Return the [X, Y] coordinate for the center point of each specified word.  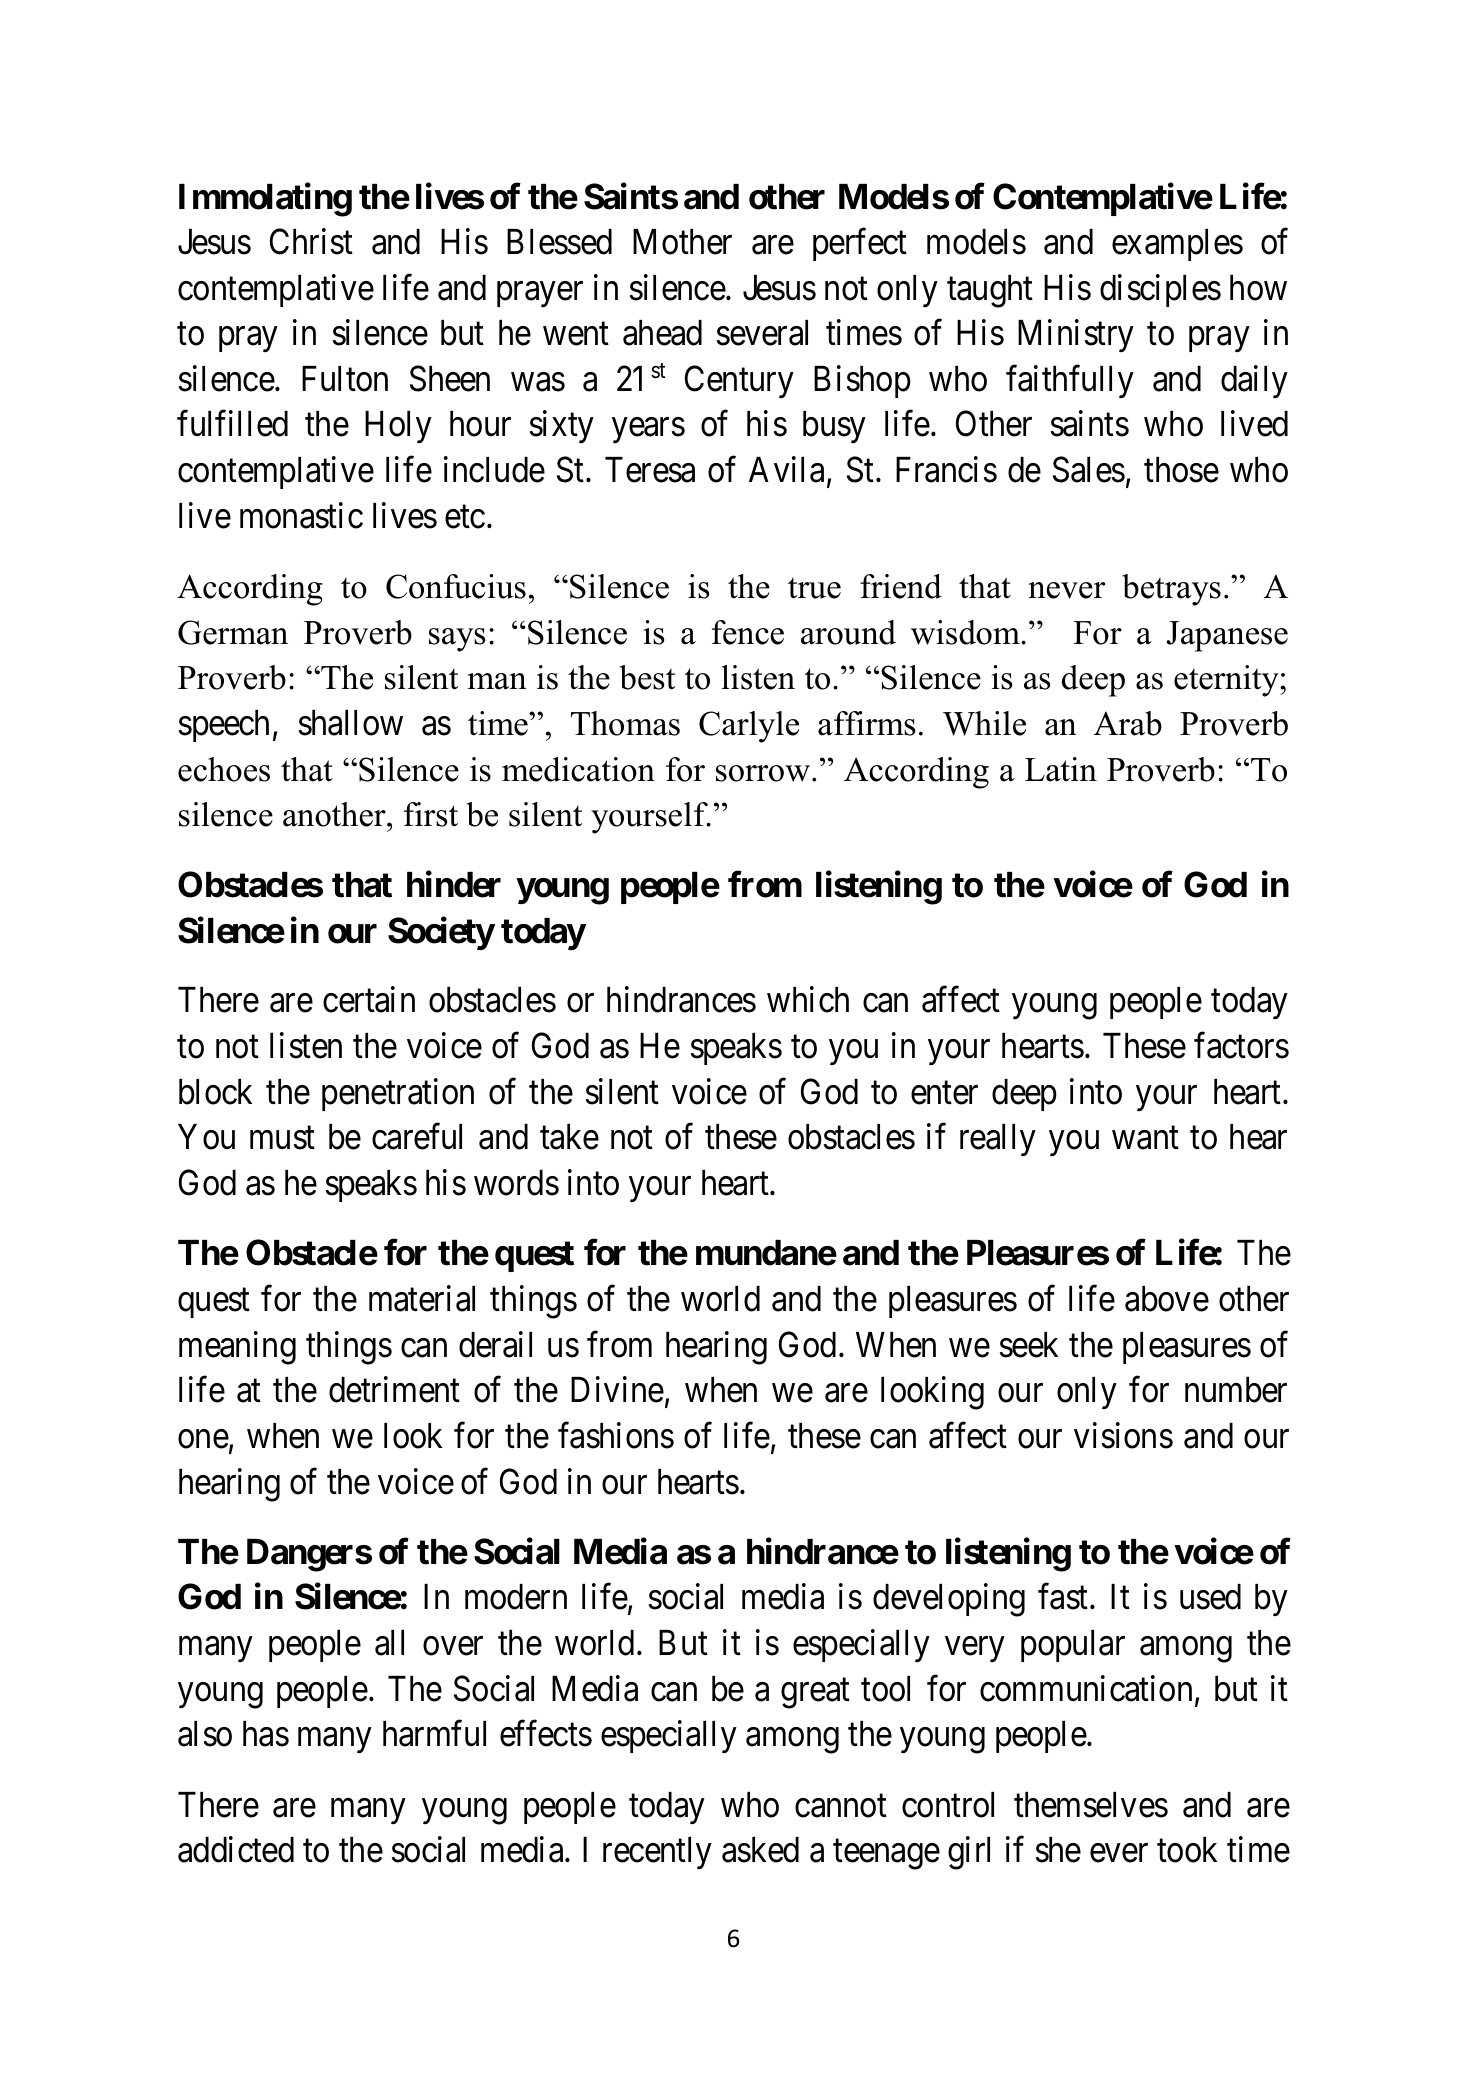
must [282, 1138]
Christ [311, 241]
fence [748, 632]
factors [1241, 1046]
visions [1123, 1435]
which [808, 1000]
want [1145, 1138]
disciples [1160, 290]
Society [441, 933]
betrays [1171, 590]
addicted [236, 1850]
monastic [301, 515]
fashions [616, 1435]
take [569, 1137]
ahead [662, 333]
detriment [394, 1390]
